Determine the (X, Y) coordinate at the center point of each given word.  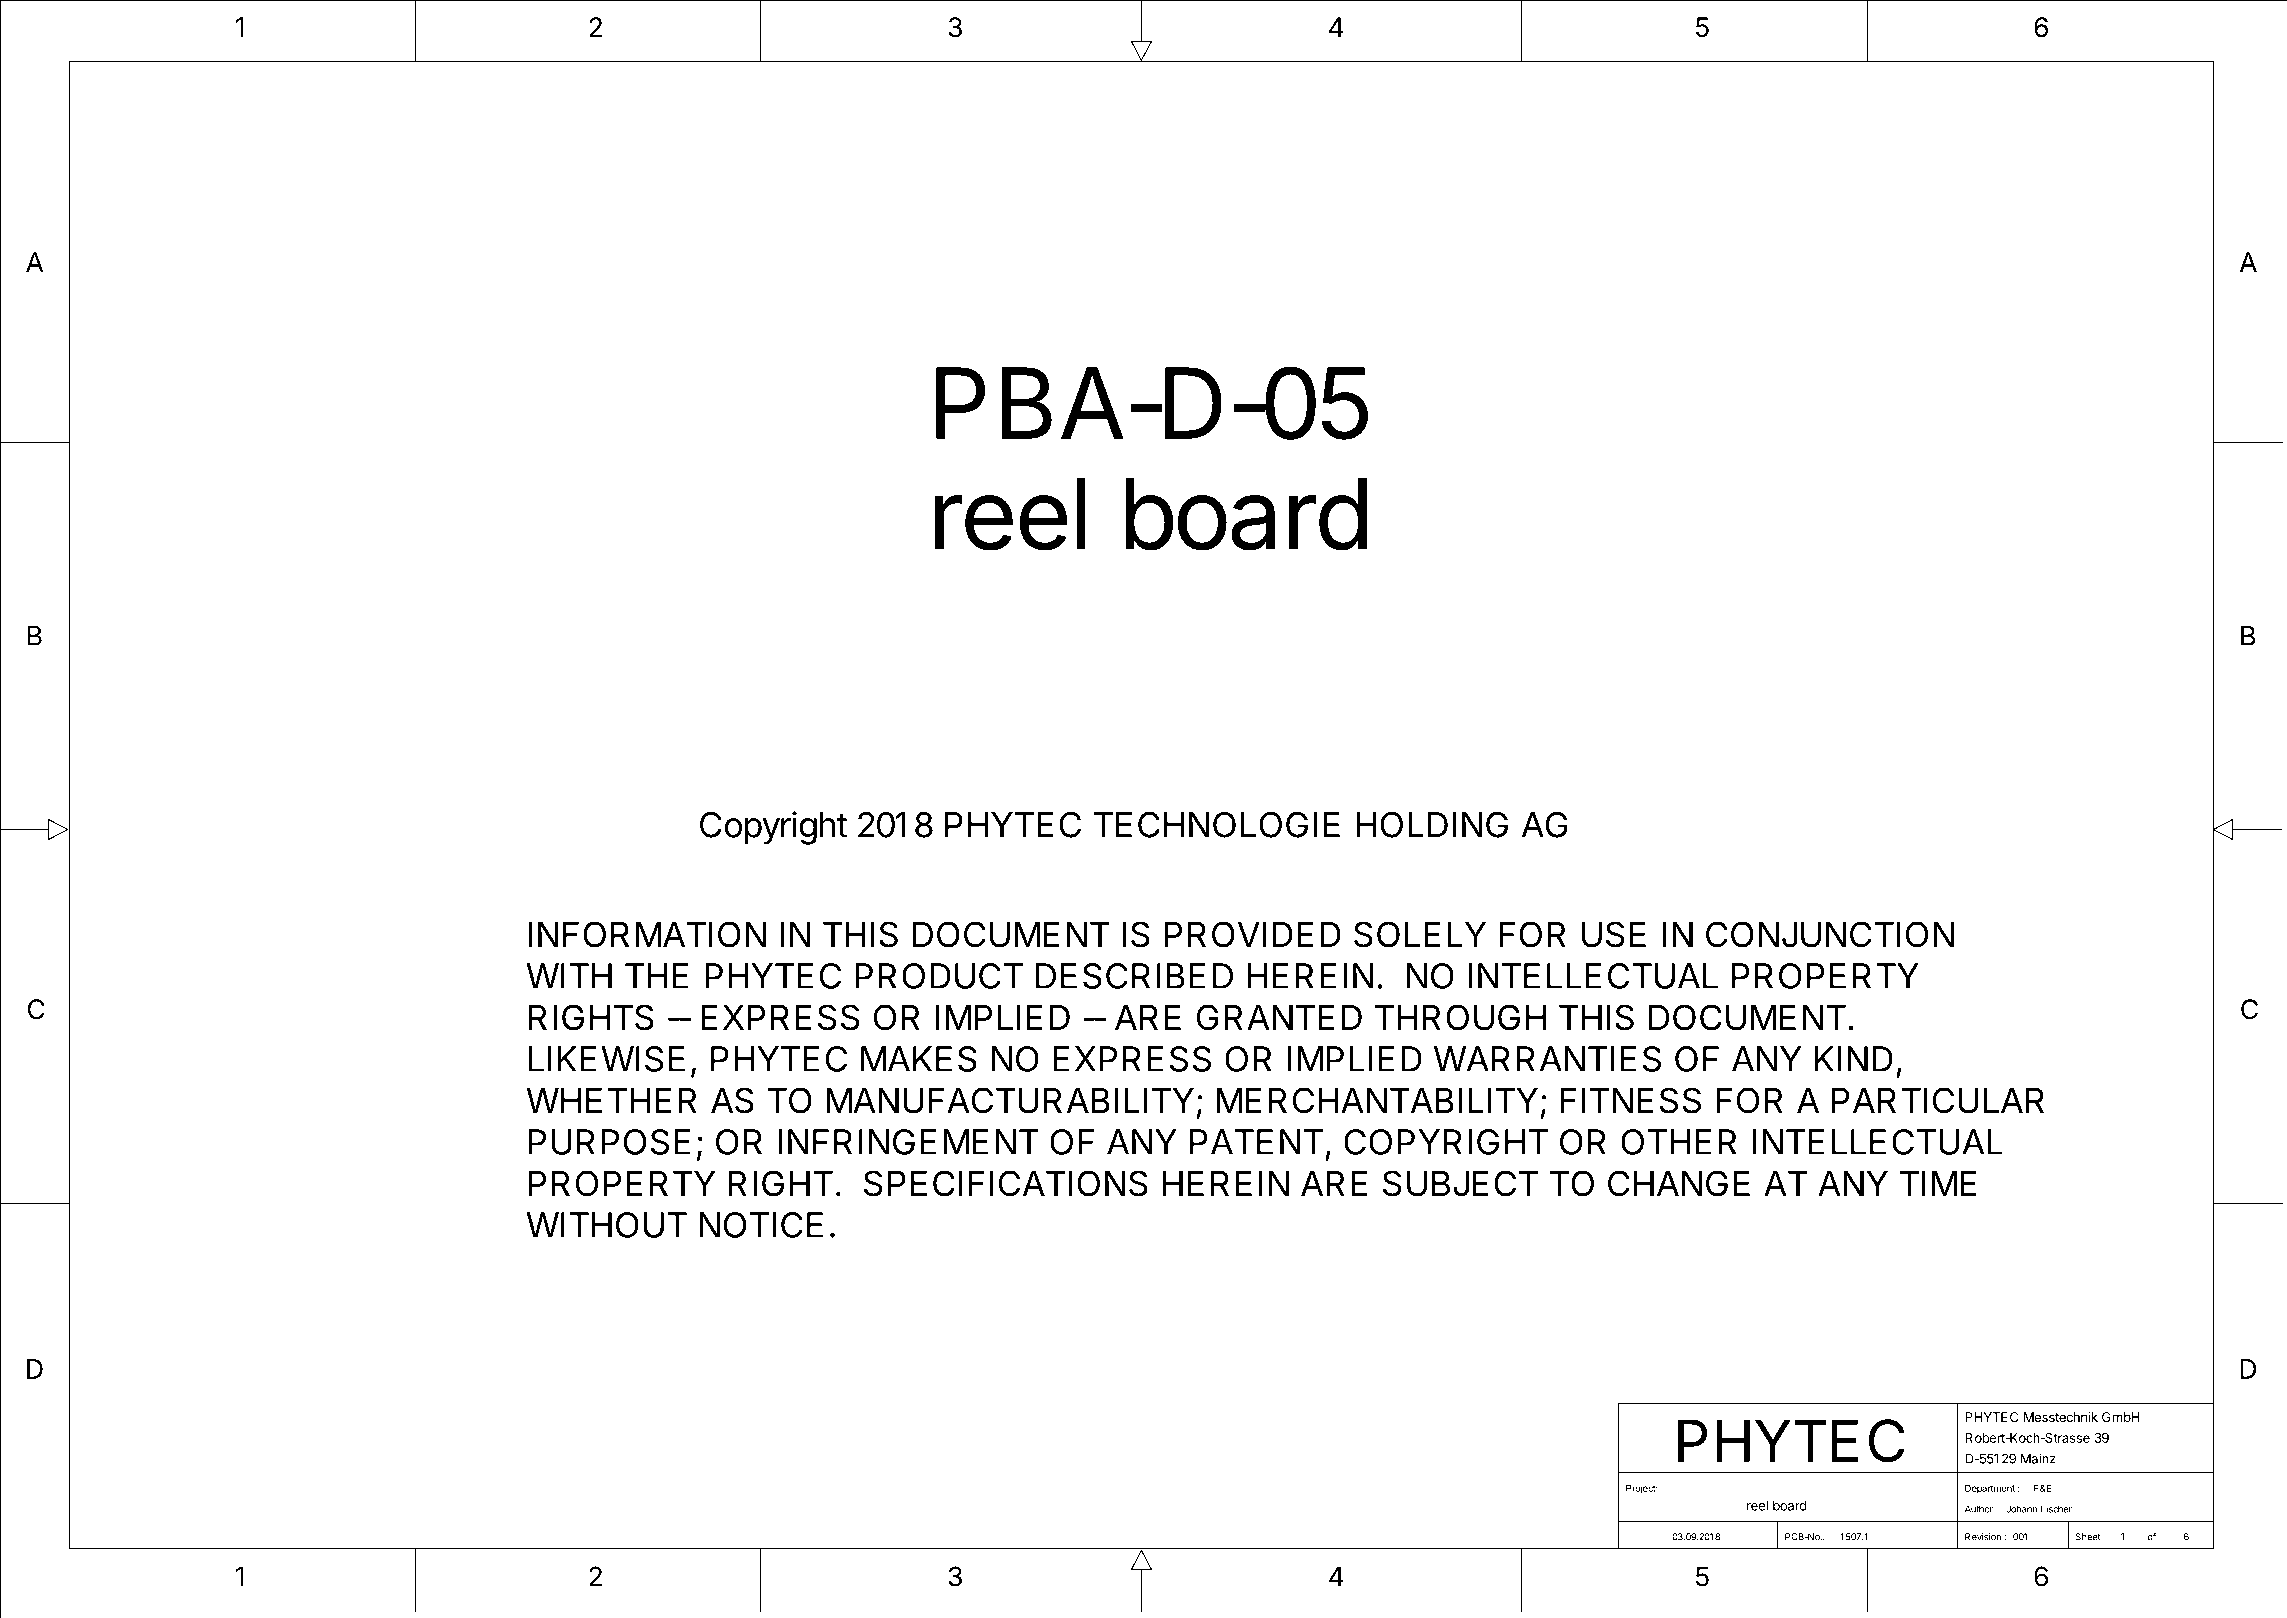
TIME (1938, 1183)
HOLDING (1432, 824)
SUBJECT (1460, 1183)
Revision (1983, 1537)
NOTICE (761, 1225)
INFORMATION (647, 934)
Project (1642, 1489)
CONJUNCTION (1830, 934)
